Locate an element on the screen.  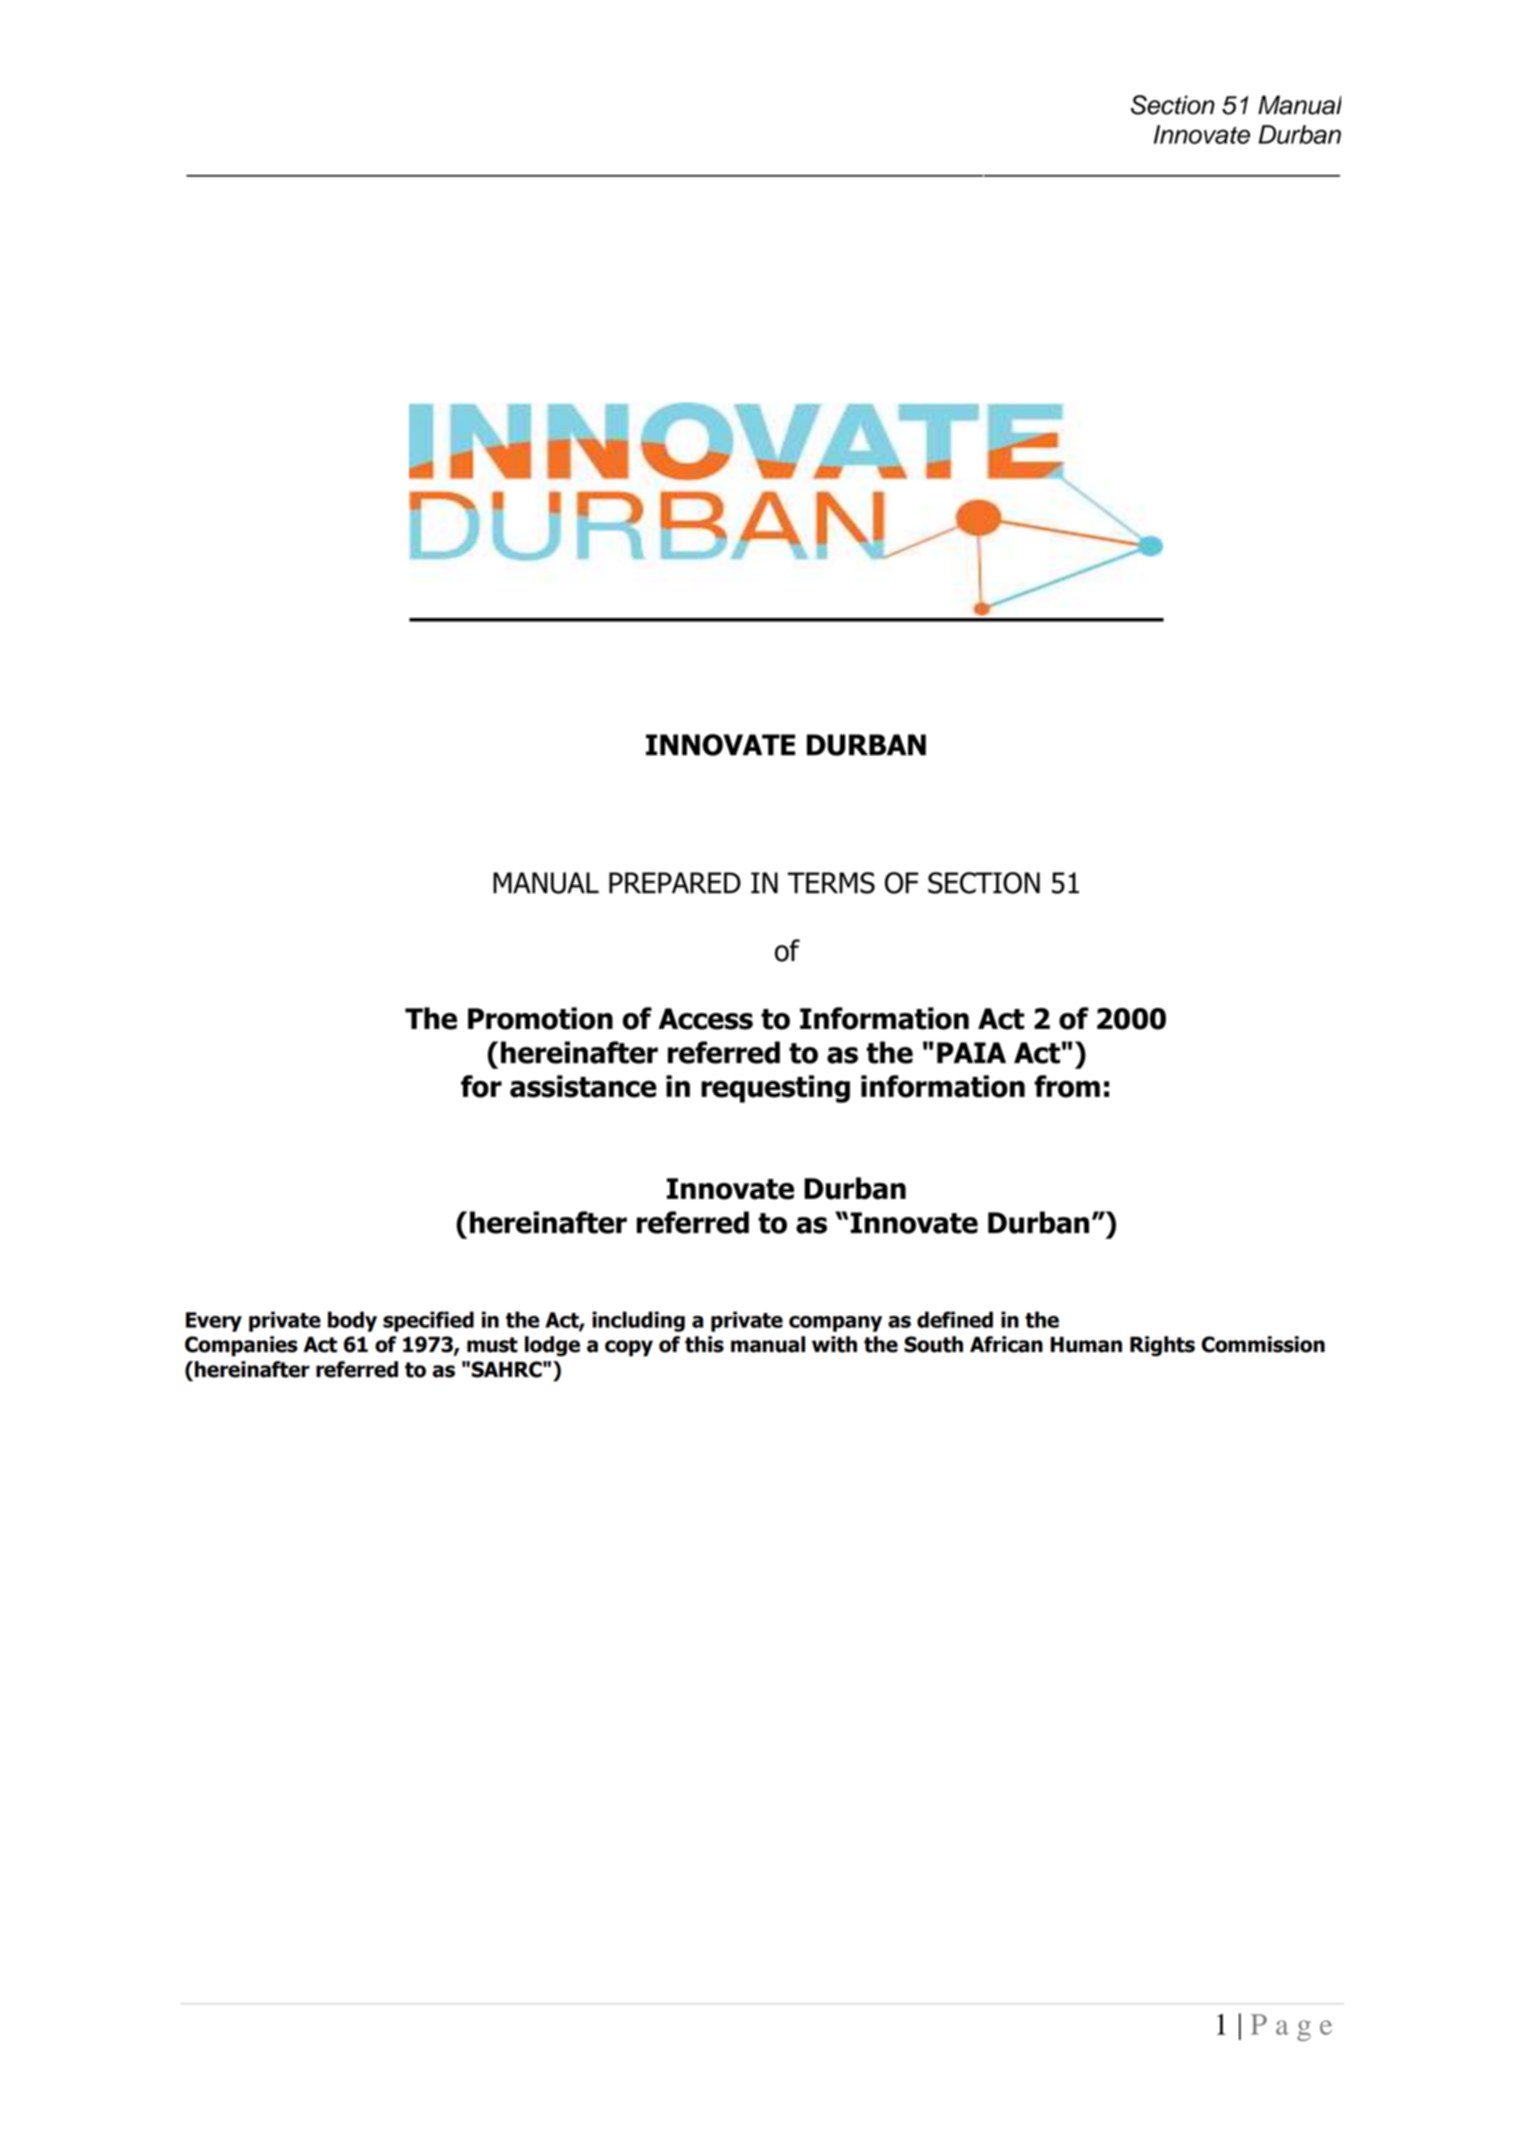
requesting is located at coordinates (775, 1089).
